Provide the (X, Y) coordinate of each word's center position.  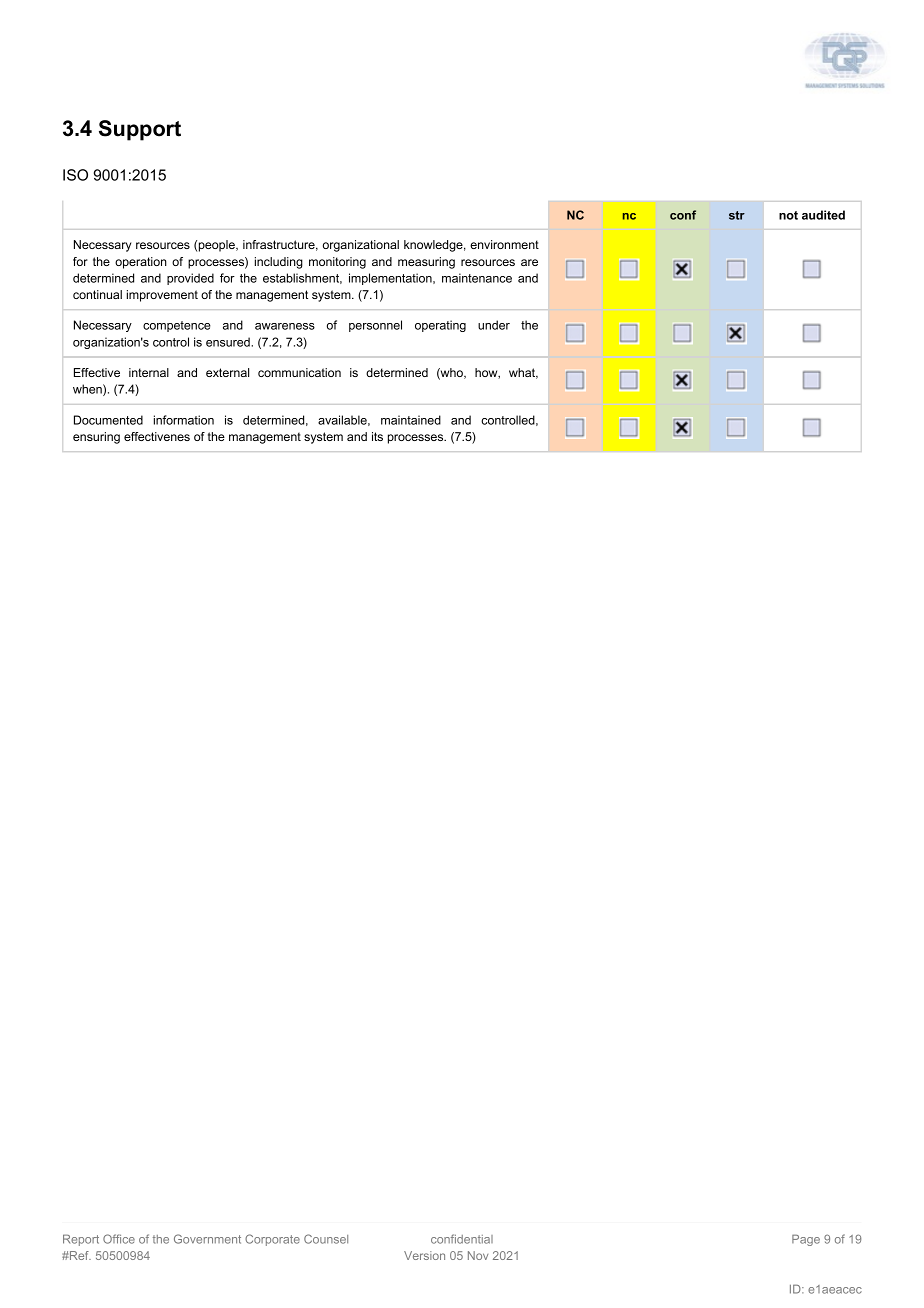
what (523, 373)
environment (504, 244)
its (377, 436)
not (788, 215)
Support (140, 130)
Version (424, 1255)
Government (207, 1239)
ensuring (96, 438)
